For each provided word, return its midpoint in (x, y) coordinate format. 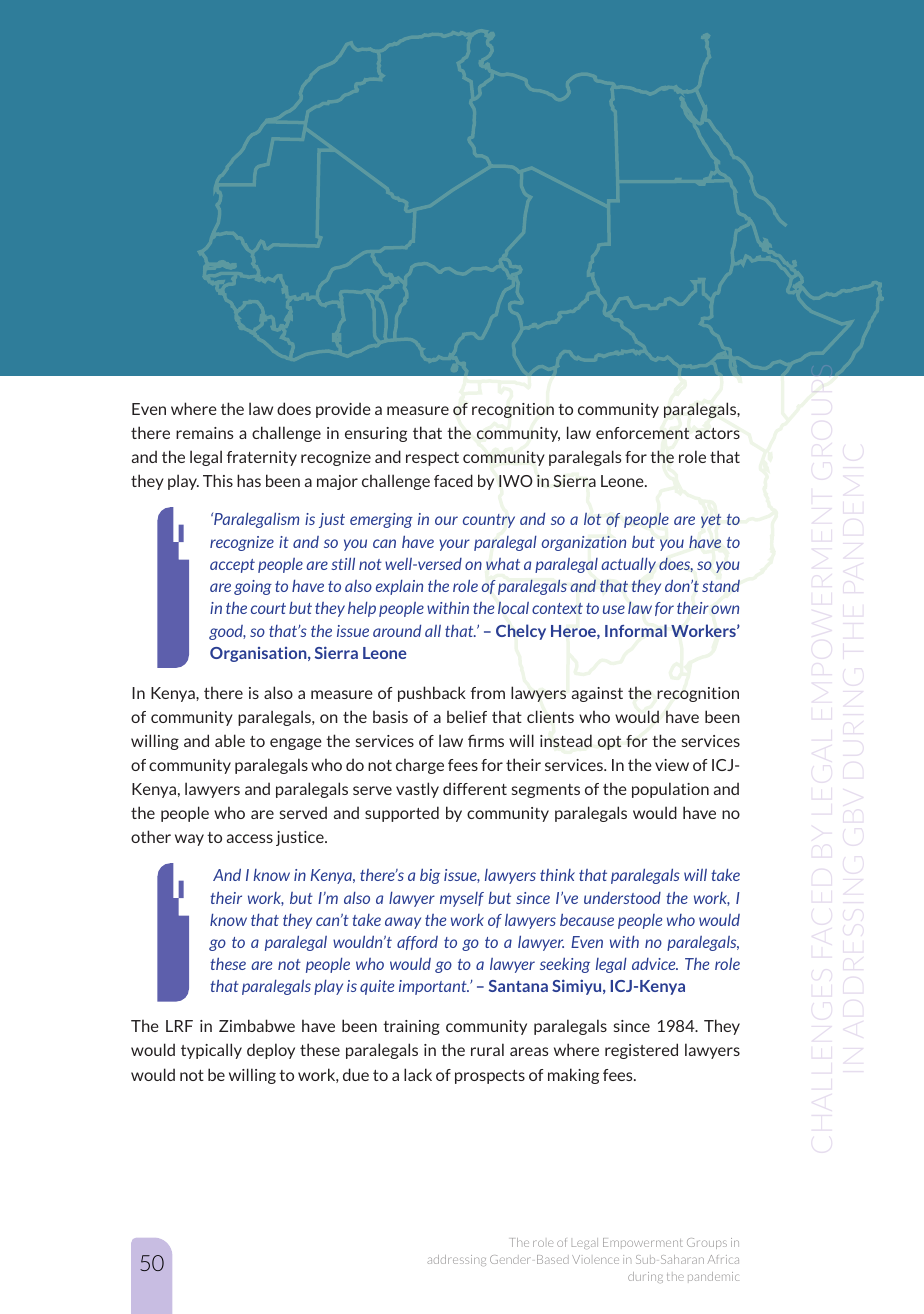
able (230, 740)
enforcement (642, 433)
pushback (432, 694)
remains (205, 433)
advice (655, 964)
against (597, 694)
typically (211, 1051)
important (434, 987)
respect (432, 459)
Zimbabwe (257, 1025)
